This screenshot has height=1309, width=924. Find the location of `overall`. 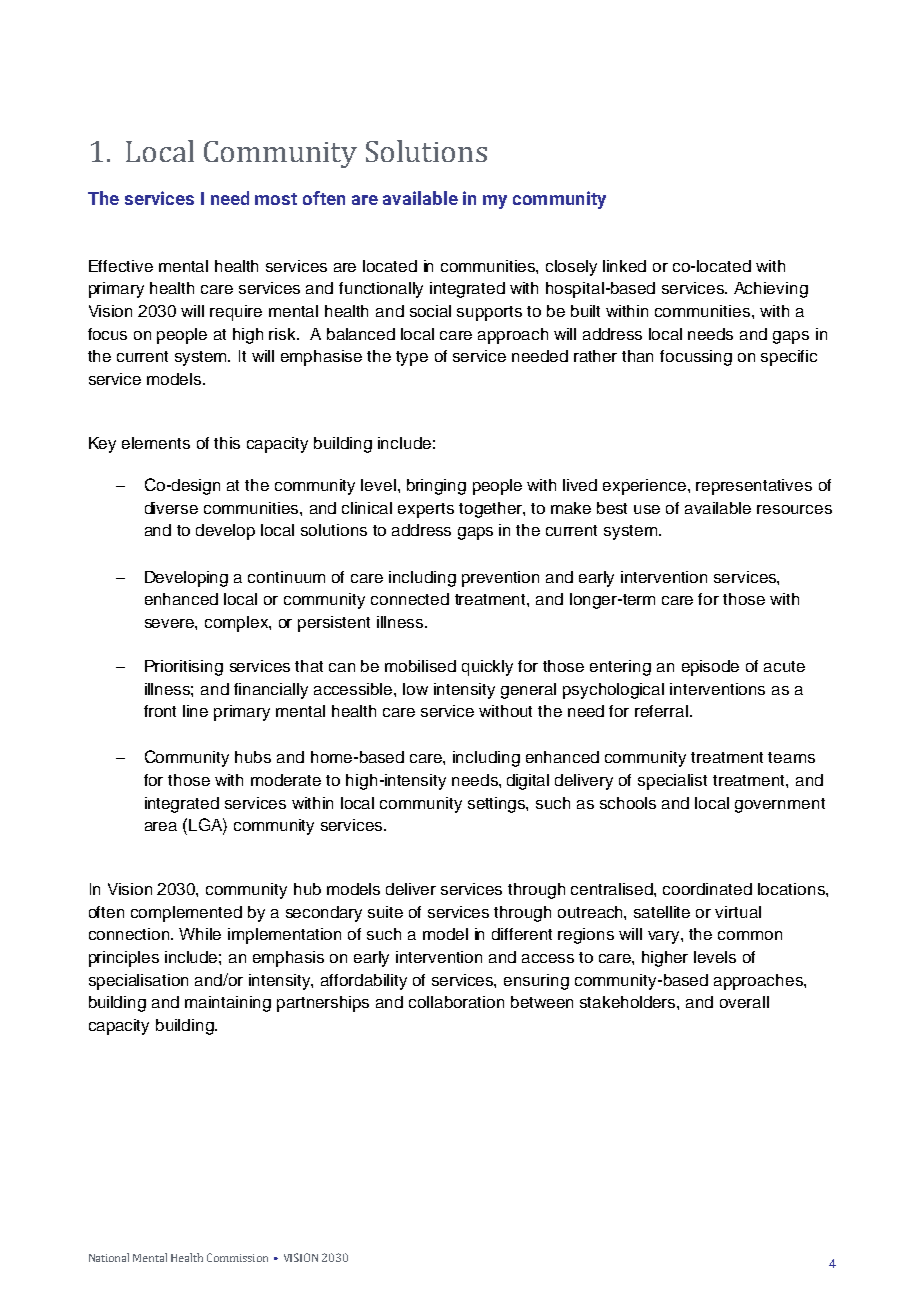

overall is located at coordinates (744, 1002).
